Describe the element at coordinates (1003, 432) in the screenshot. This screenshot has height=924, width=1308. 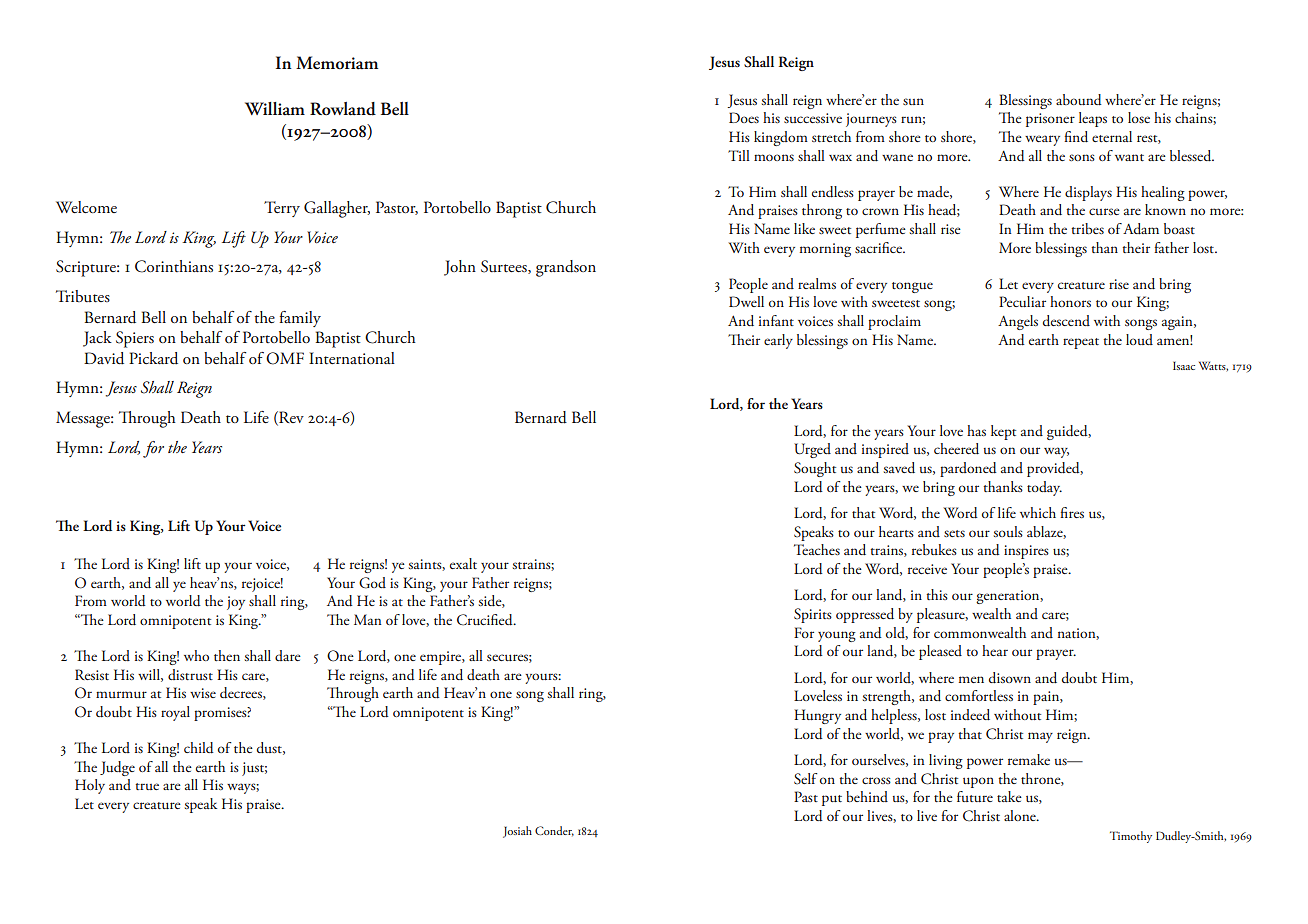
I see `kept` at that location.
